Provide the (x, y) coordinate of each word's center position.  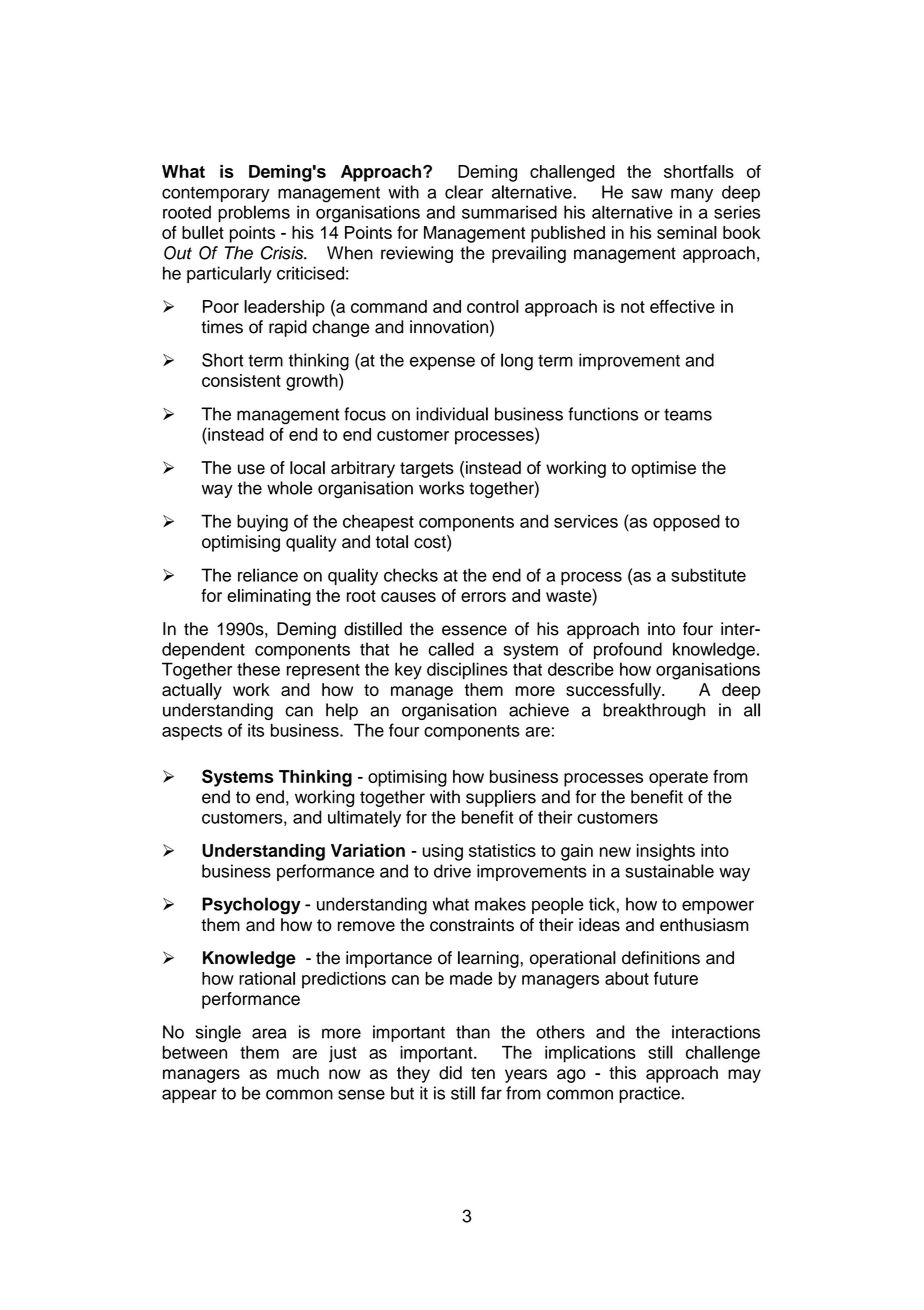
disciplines (467, 670)
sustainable (669, 871)
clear (464, 192)
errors (483, 597)
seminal (687, 232)
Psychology (251, 906)
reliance (268, 575)
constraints (472, 925)
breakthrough (654, 711)
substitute (708, 575)
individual (452, 414)
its (256, 730)
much (298, 1073)
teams (688, 414)
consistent (241, 380)
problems (254, 213)
